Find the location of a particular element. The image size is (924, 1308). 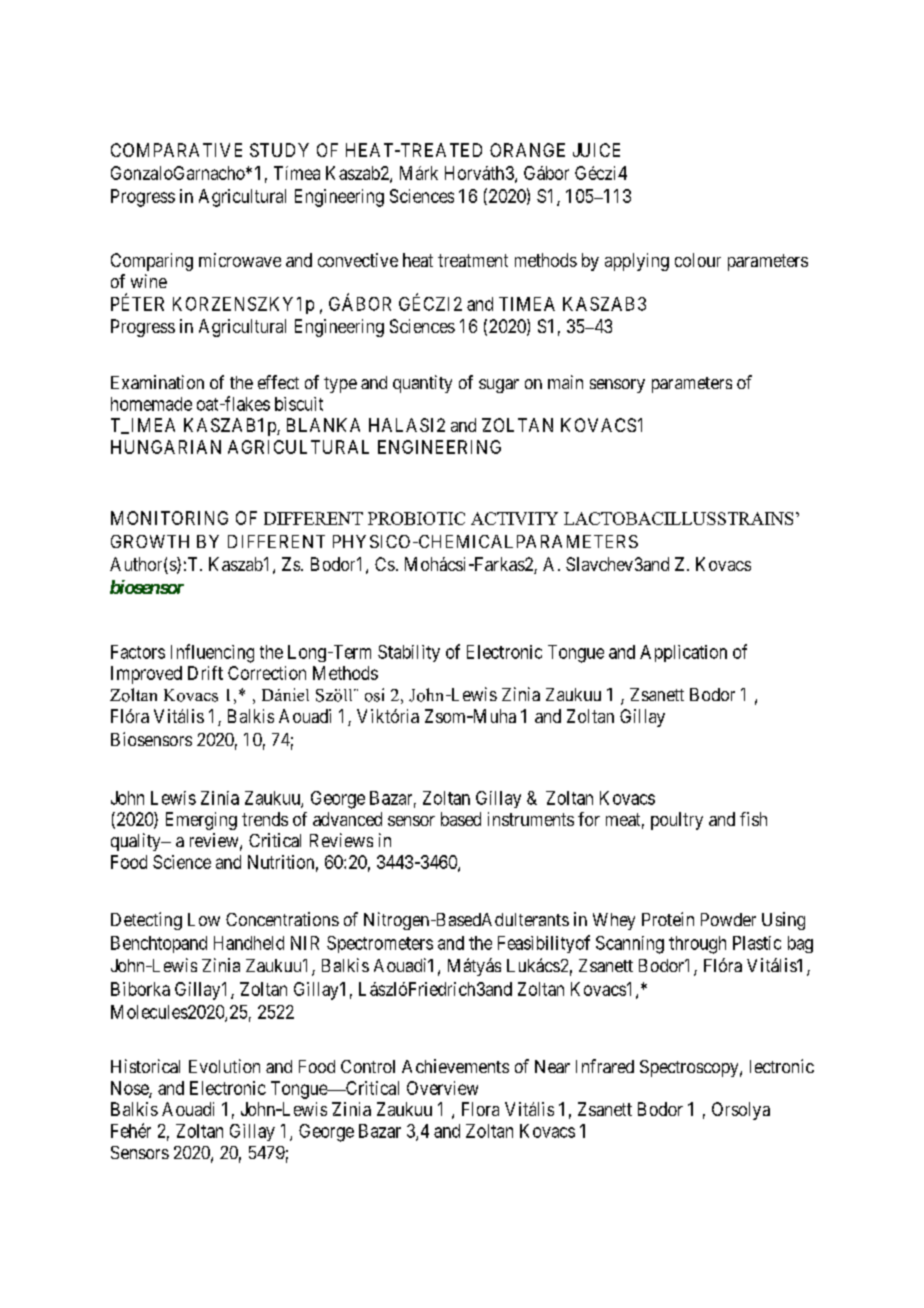

treatment is located at coordinates (473, 260).
